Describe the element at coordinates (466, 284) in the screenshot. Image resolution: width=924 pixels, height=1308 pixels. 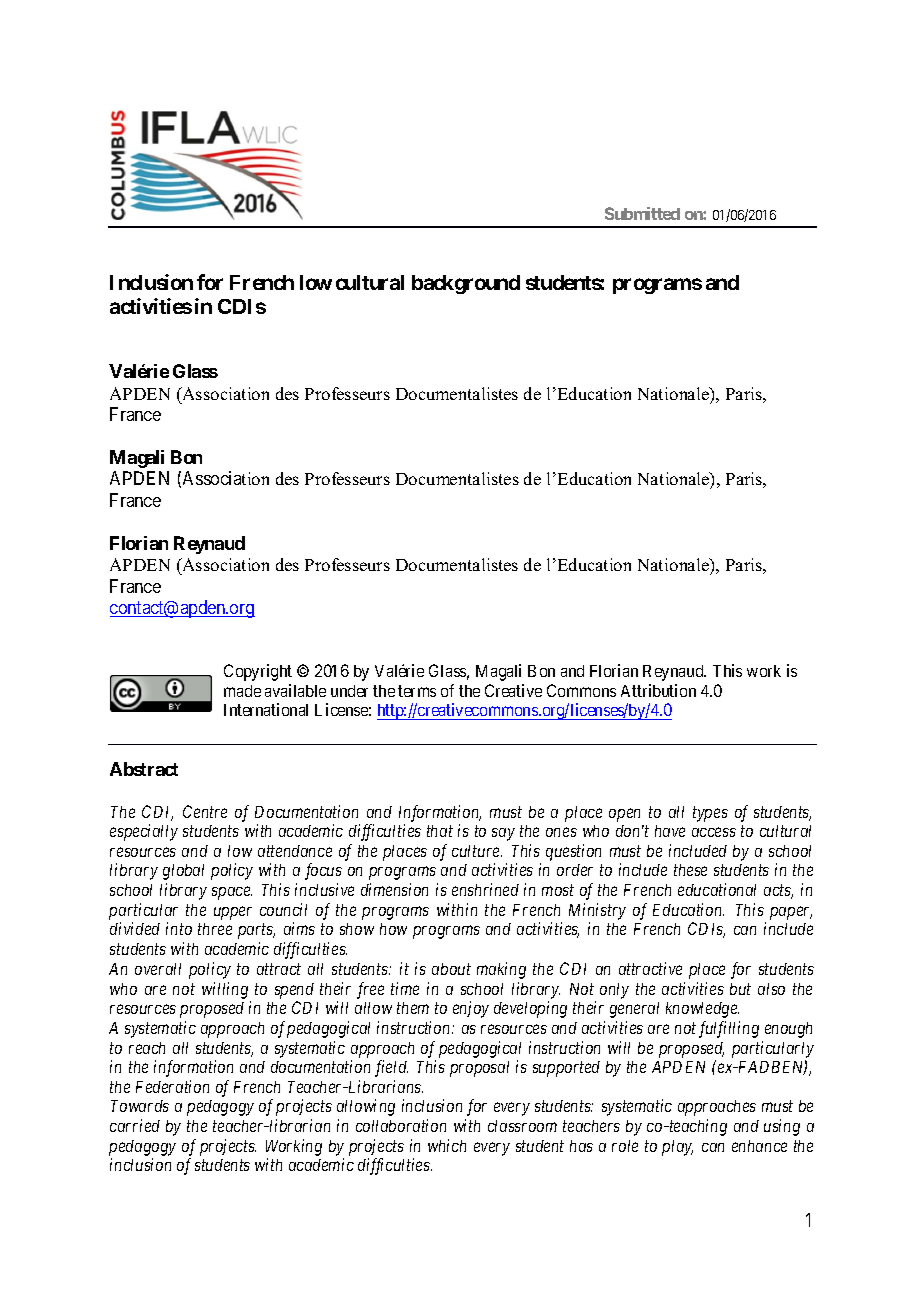
I see `background` at that location.
